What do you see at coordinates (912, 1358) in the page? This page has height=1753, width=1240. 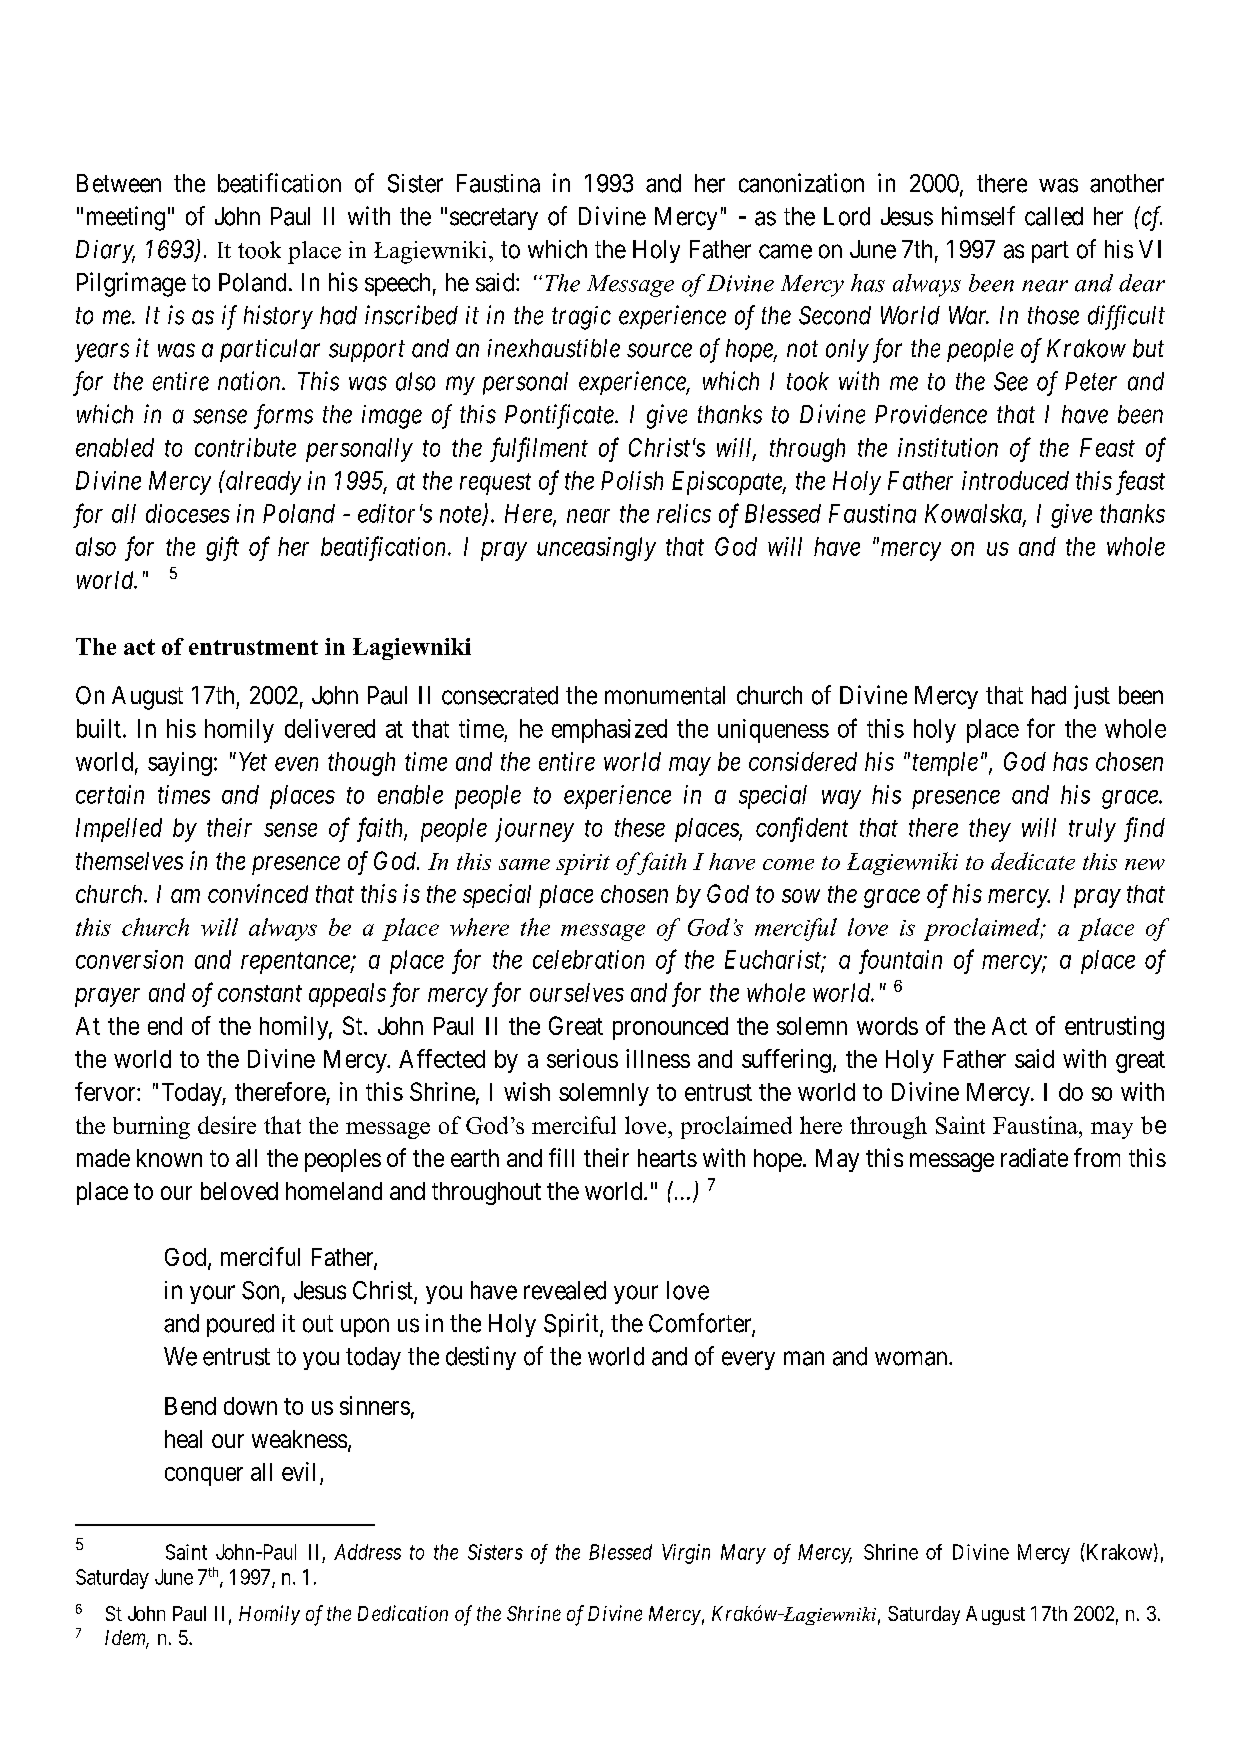 I see `woman` at bounding box center [912, 1358].
